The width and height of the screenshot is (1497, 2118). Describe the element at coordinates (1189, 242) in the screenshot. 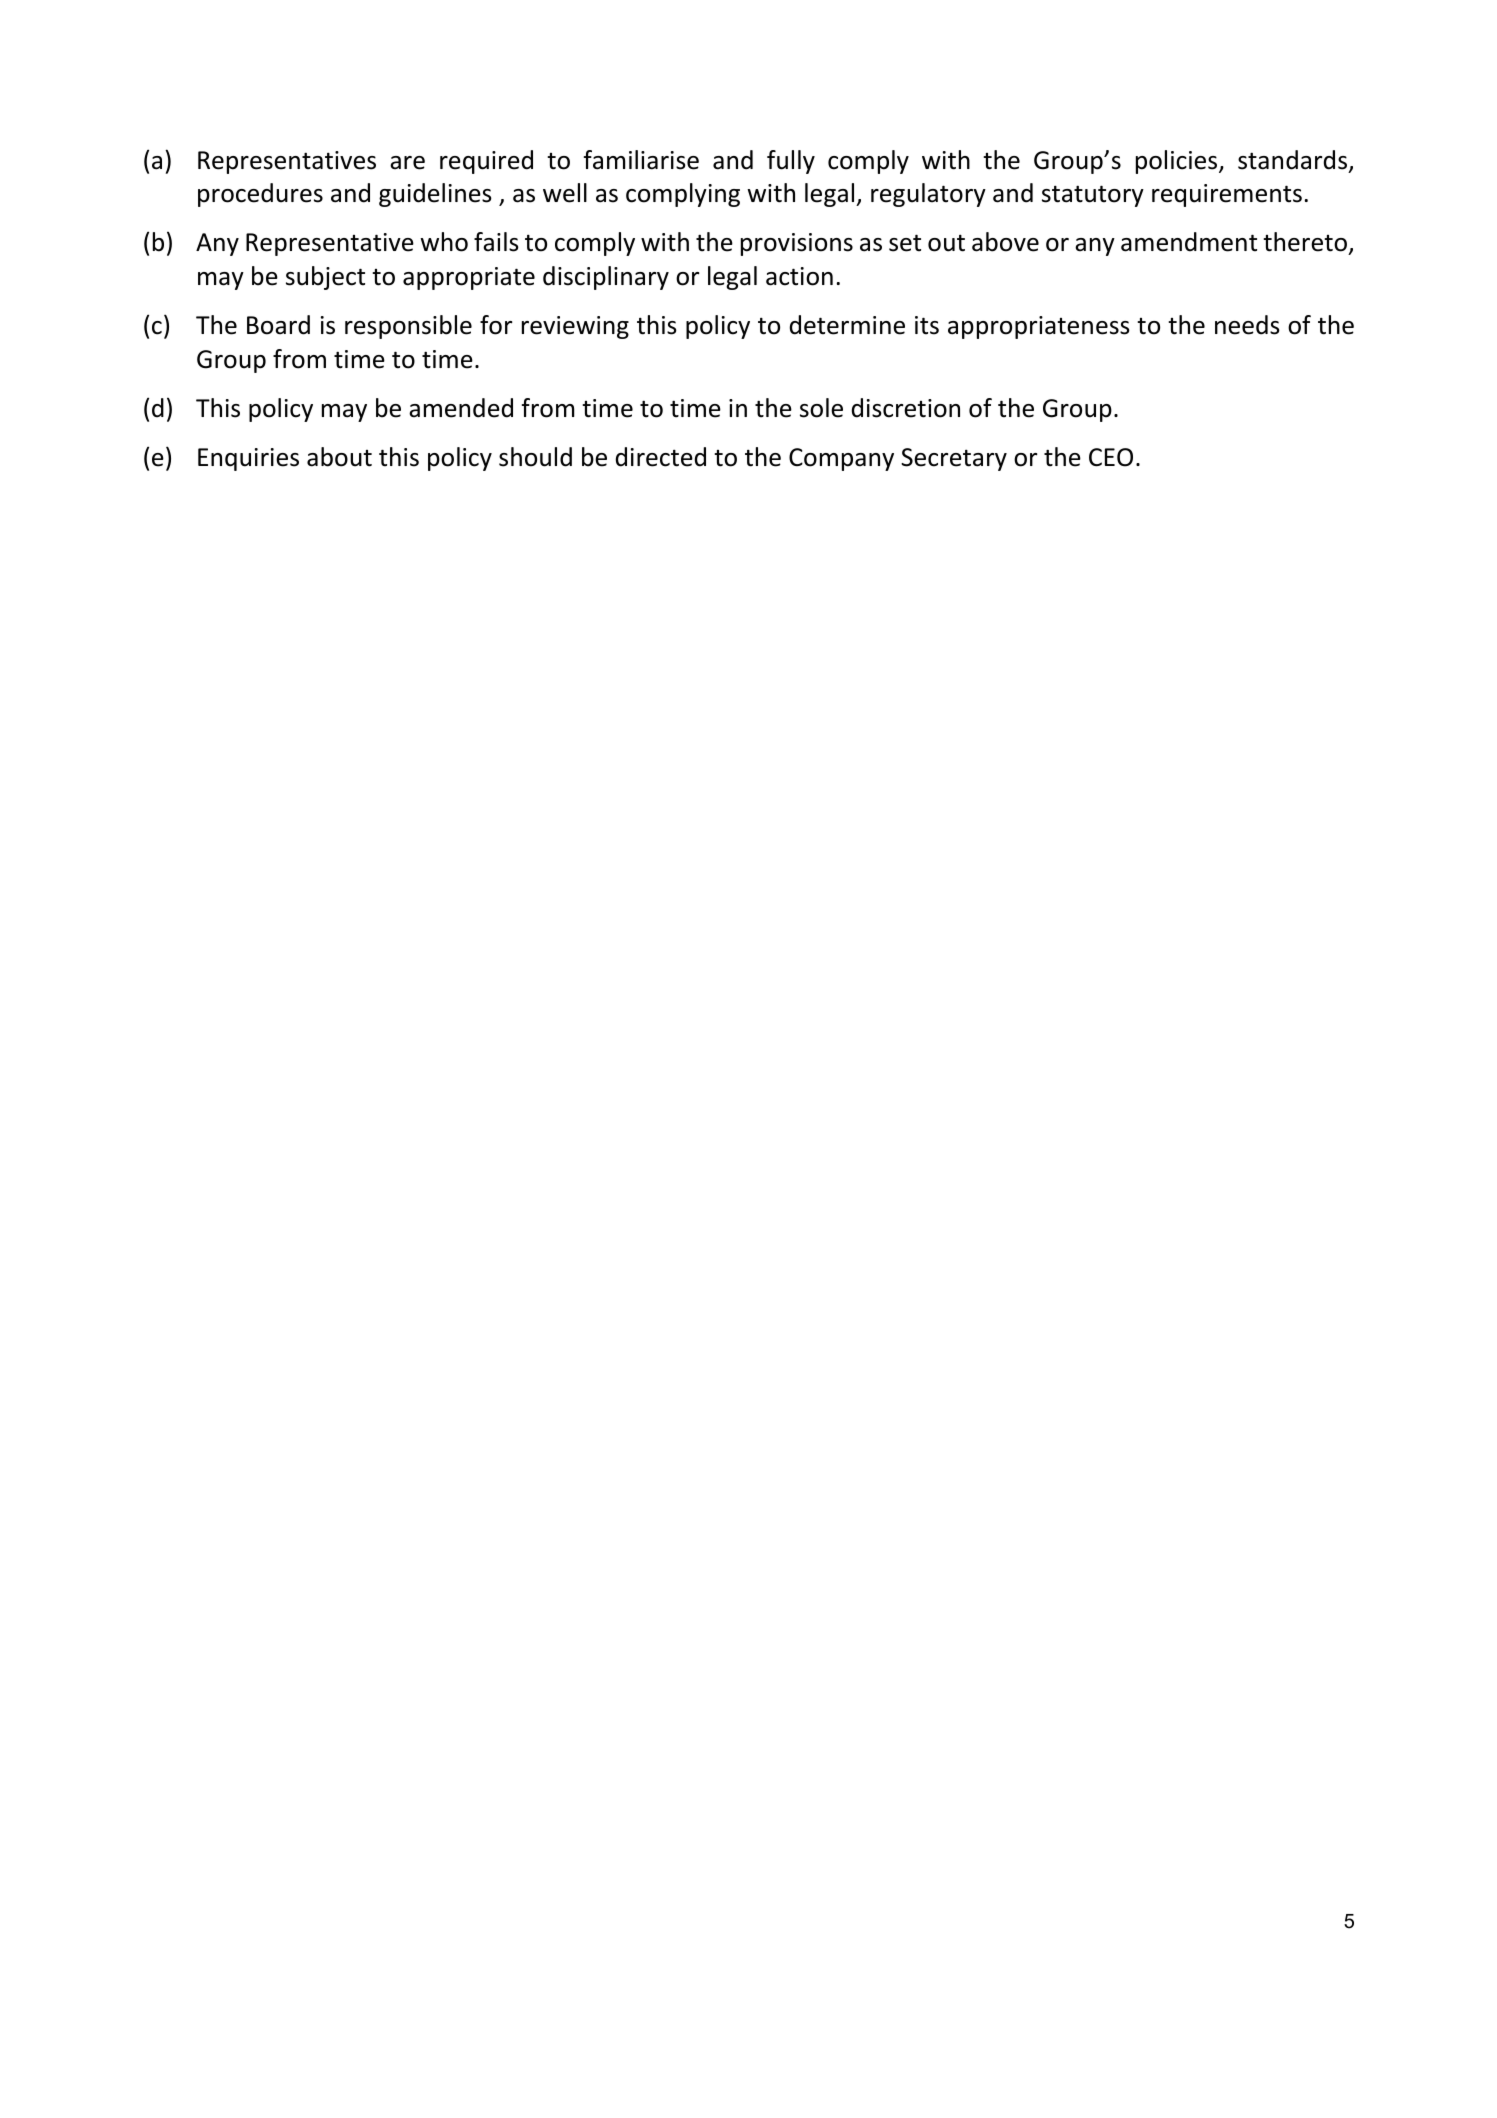

I see `amendment` at that location.
